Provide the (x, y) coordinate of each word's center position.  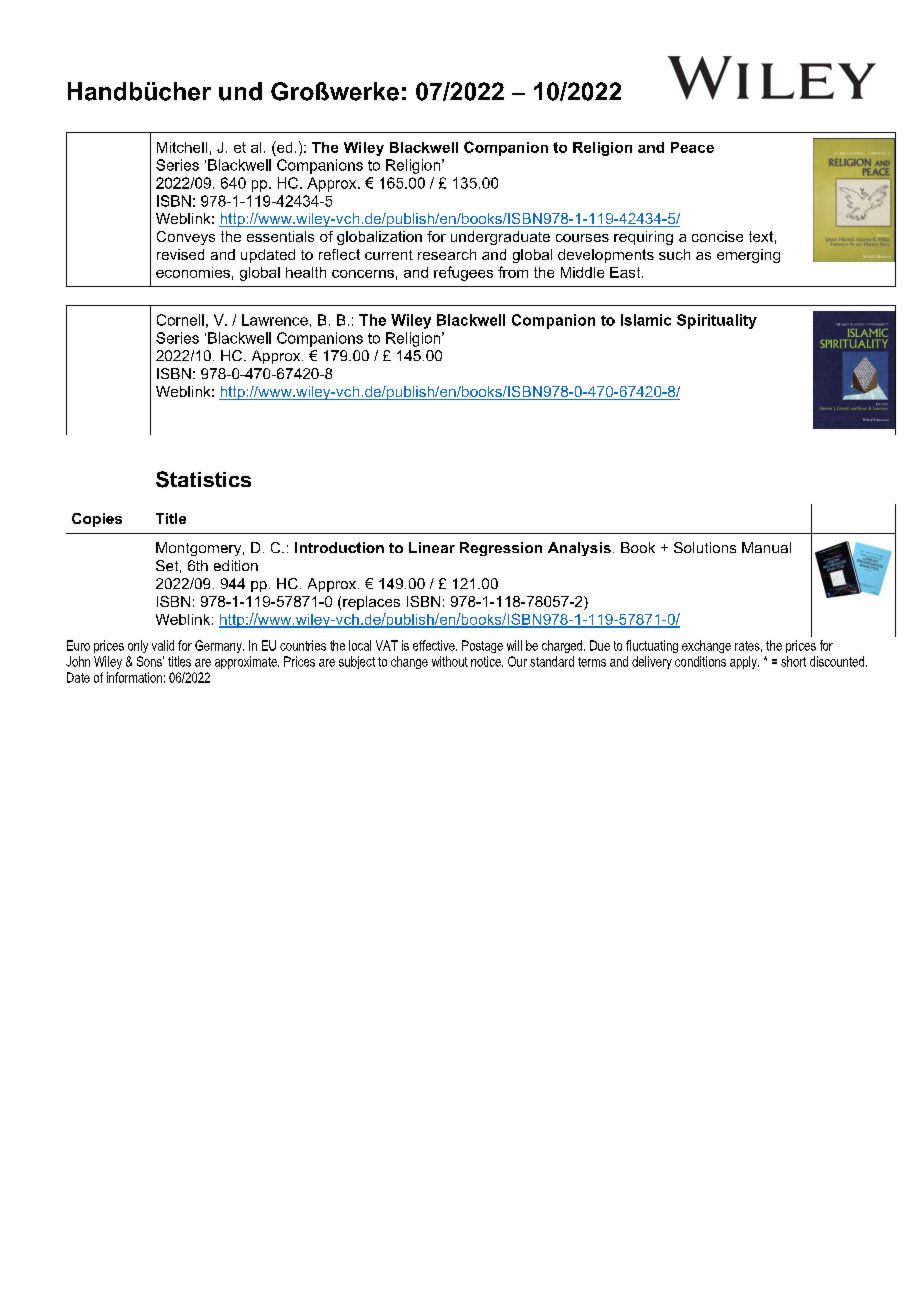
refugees (463, 273)
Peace (692, 147)
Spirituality (717, 321)
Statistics (203, 479)
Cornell (180, 320)
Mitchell (182, 147)
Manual (766, 547)
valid (163, 645)
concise (717, 236)
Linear (432, 547)
